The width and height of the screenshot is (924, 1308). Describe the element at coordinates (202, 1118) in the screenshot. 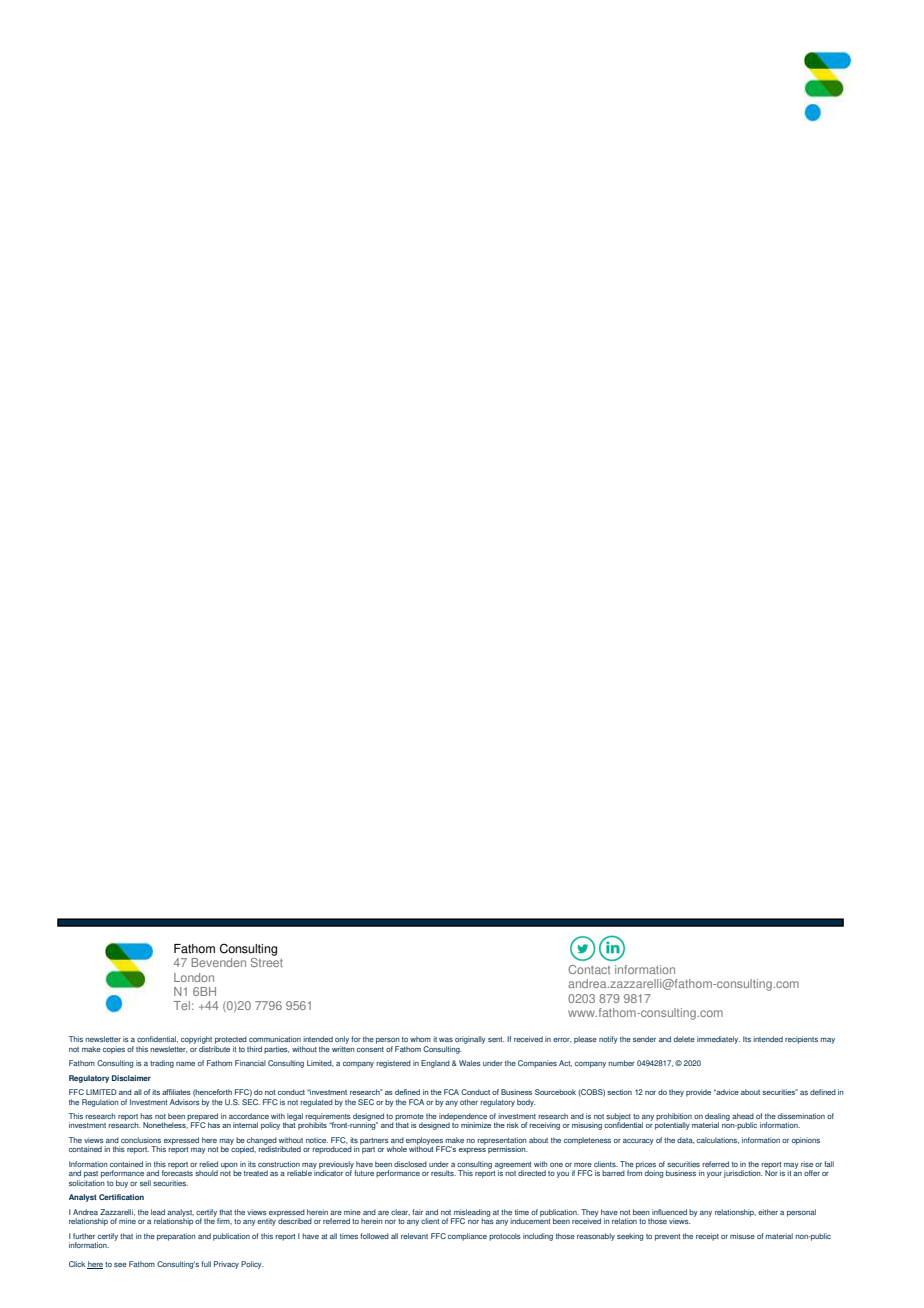

I see `prepared` at that location.
